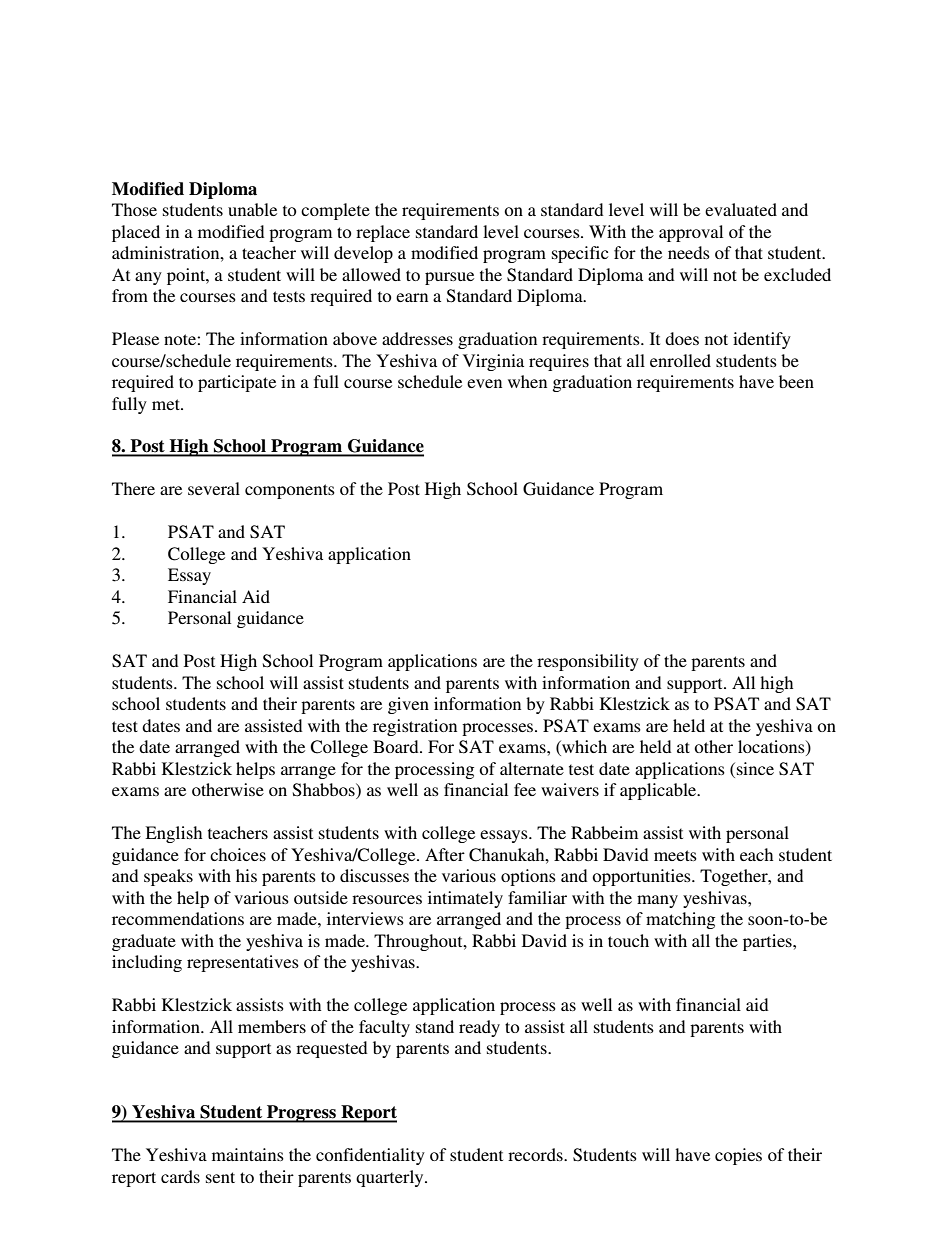 The image size is (952, 1233). What do you see at coordinates (238, 854) in the screenshot?
I see `choices` at bounding box center [238, 854].
